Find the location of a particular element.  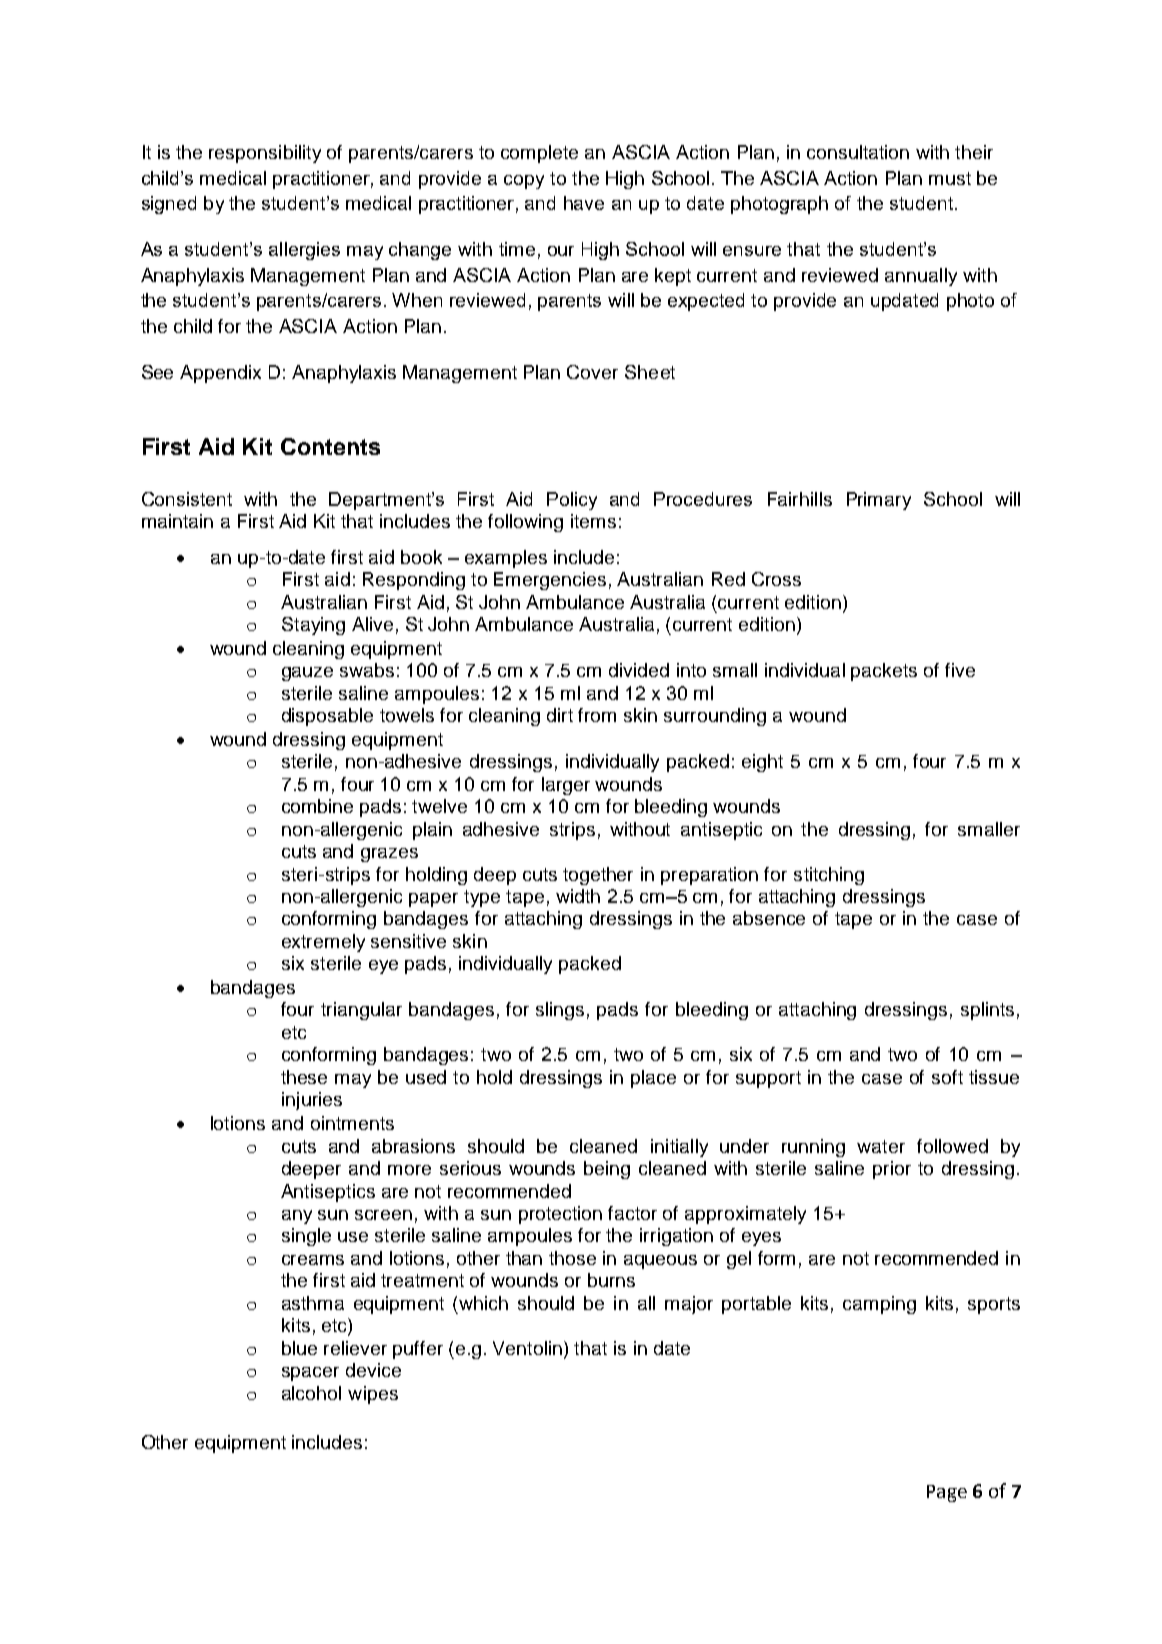

responsibility is located at coordinates (265, 154).
